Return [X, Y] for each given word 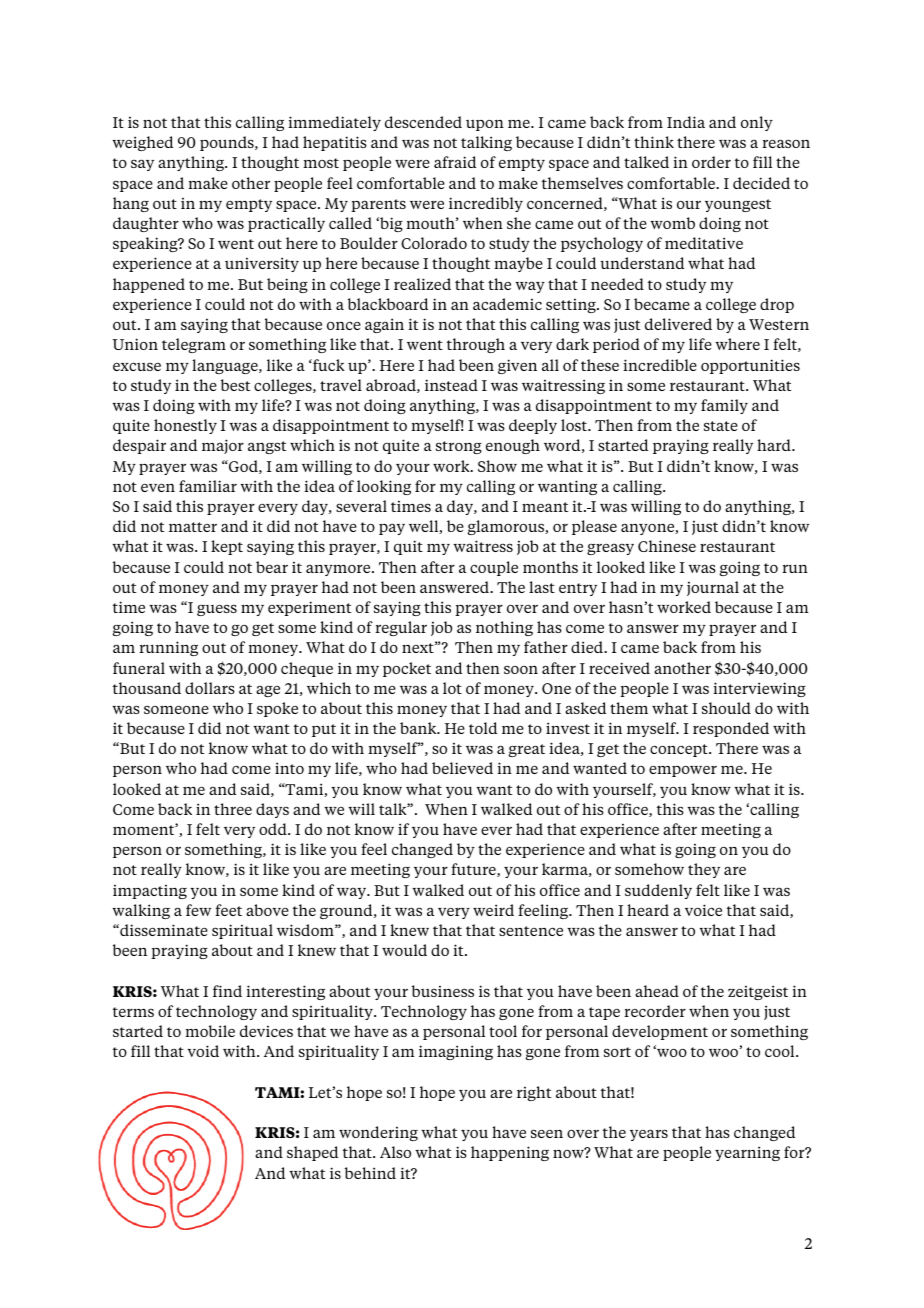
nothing [504, 628]
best [235, 385]
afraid [455, 162]
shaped [312, 1153]
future [474, 870]
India [686, 122]
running [168, 648]
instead [451, 385]
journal [713, 588]
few [198, 910]
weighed [142, 143]
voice [703, 910]
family [724, 406]
